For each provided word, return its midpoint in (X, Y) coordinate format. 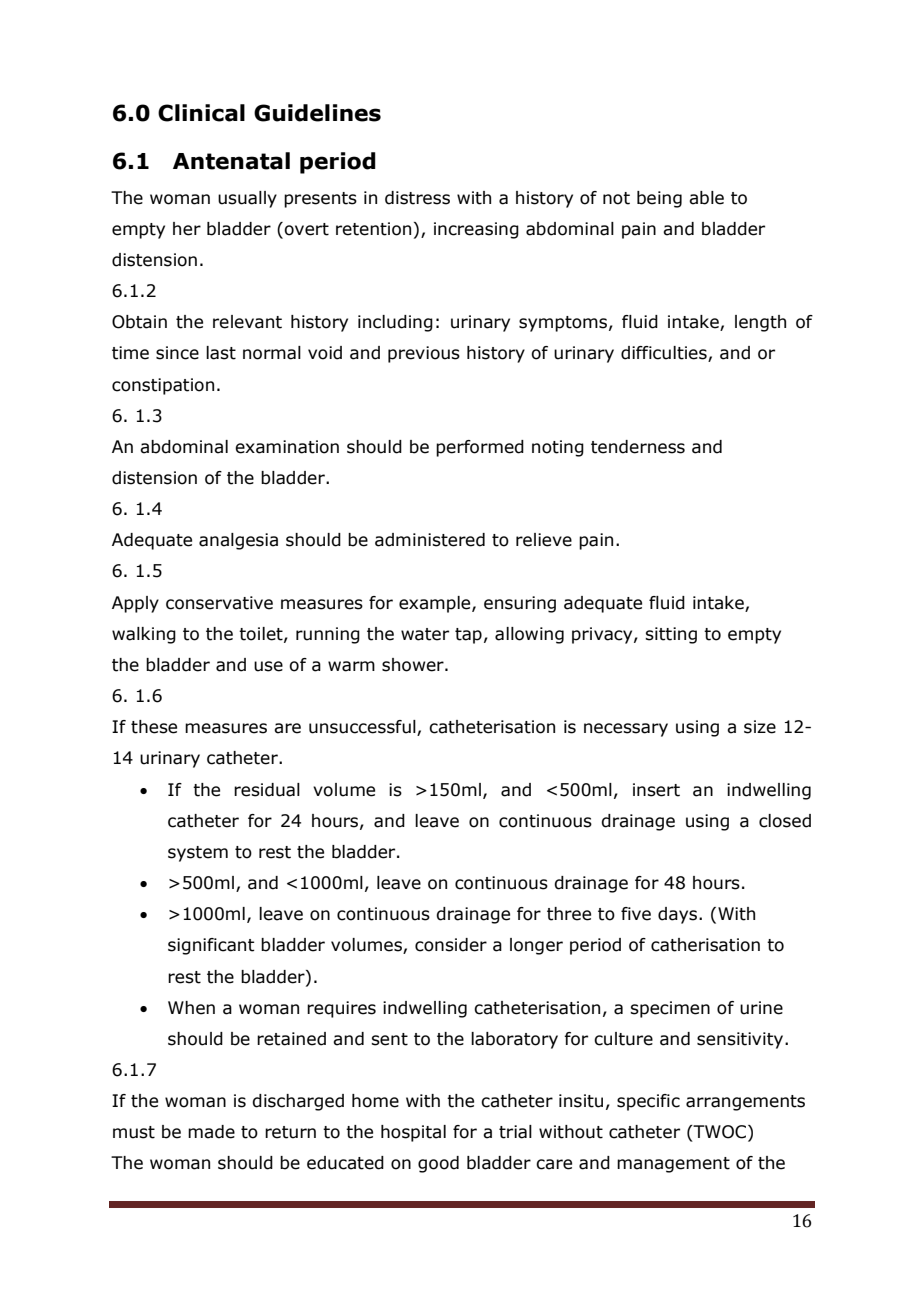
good (438, 1164)
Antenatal (231, 161)
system (198, 854)
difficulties (665, 354)
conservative (219, 603)
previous (424, 354)
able (706, 198)
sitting (671, 635)
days (679, 915)
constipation (163, 386)
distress (417, 198)
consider (451, 945)
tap (468, 636)
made (211, 1132)
